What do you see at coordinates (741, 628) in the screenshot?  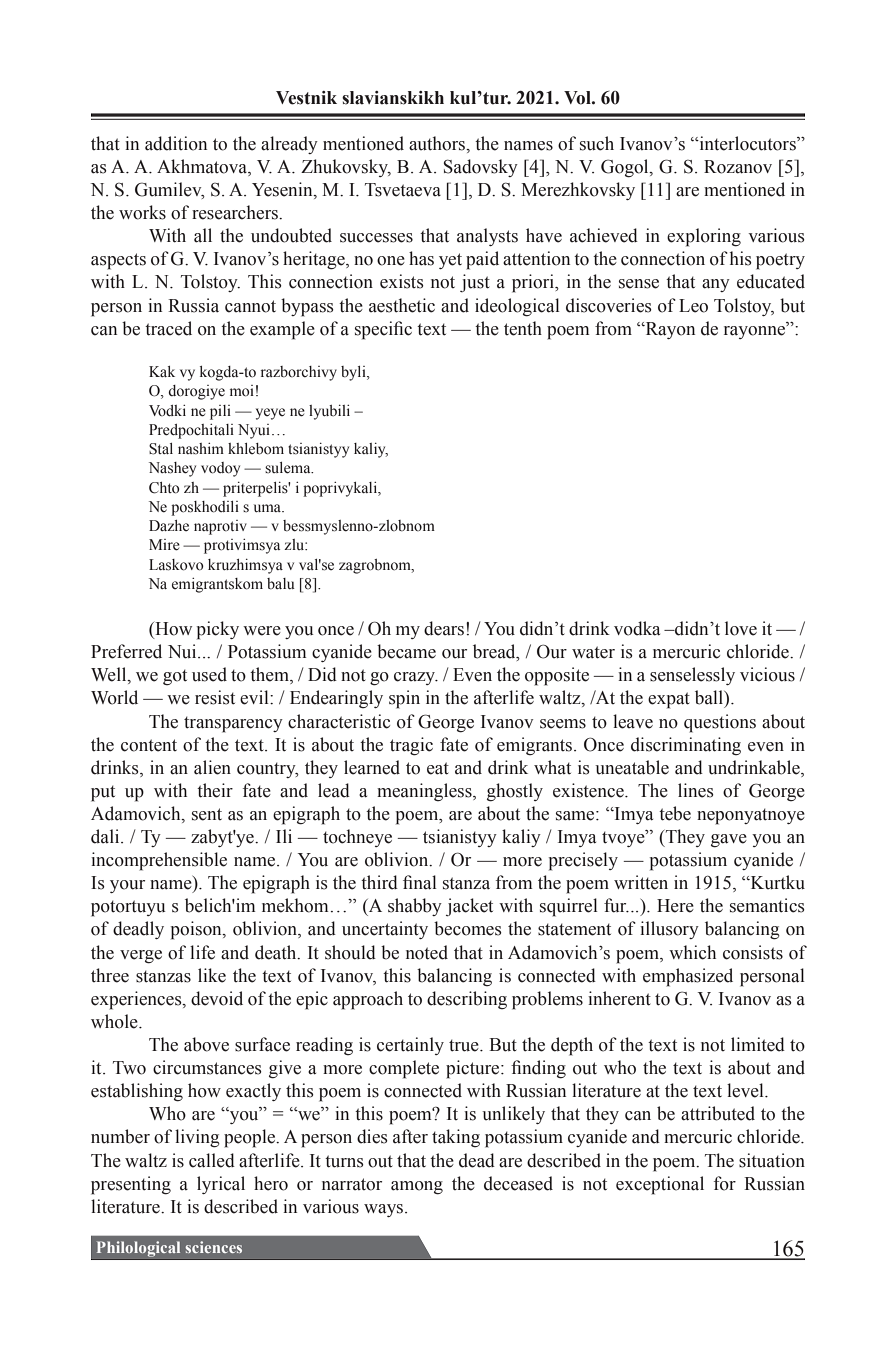 I see `love` at bounding box center [741, 628].
